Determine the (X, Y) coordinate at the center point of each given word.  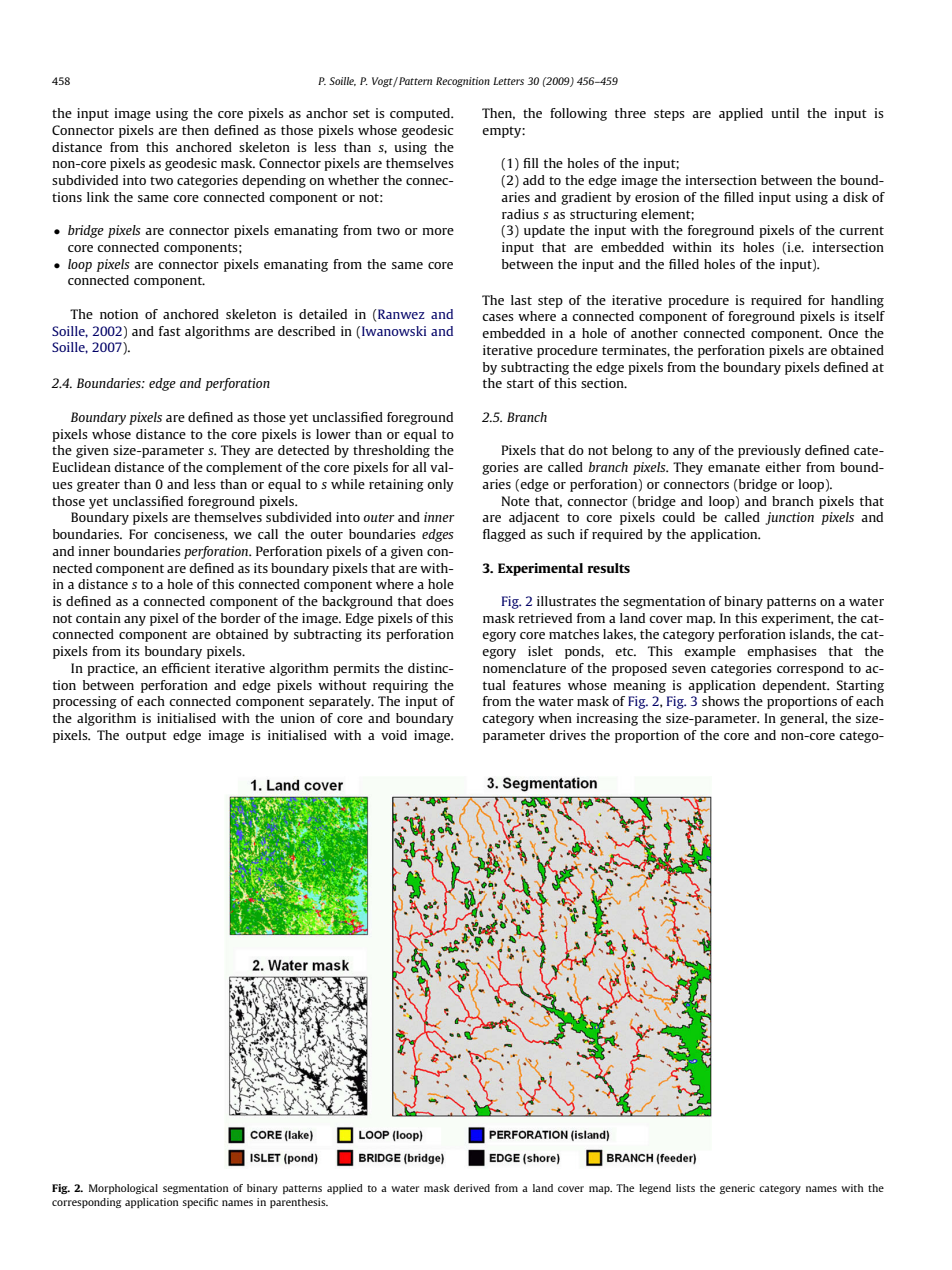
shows (721, 701)
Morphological (123, 1189)
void (394, 735)
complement (244, 468)
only (440, 485)
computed (421, 114)
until (785, 113)
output (146, 737)
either (783, 467)
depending (274, 181)
